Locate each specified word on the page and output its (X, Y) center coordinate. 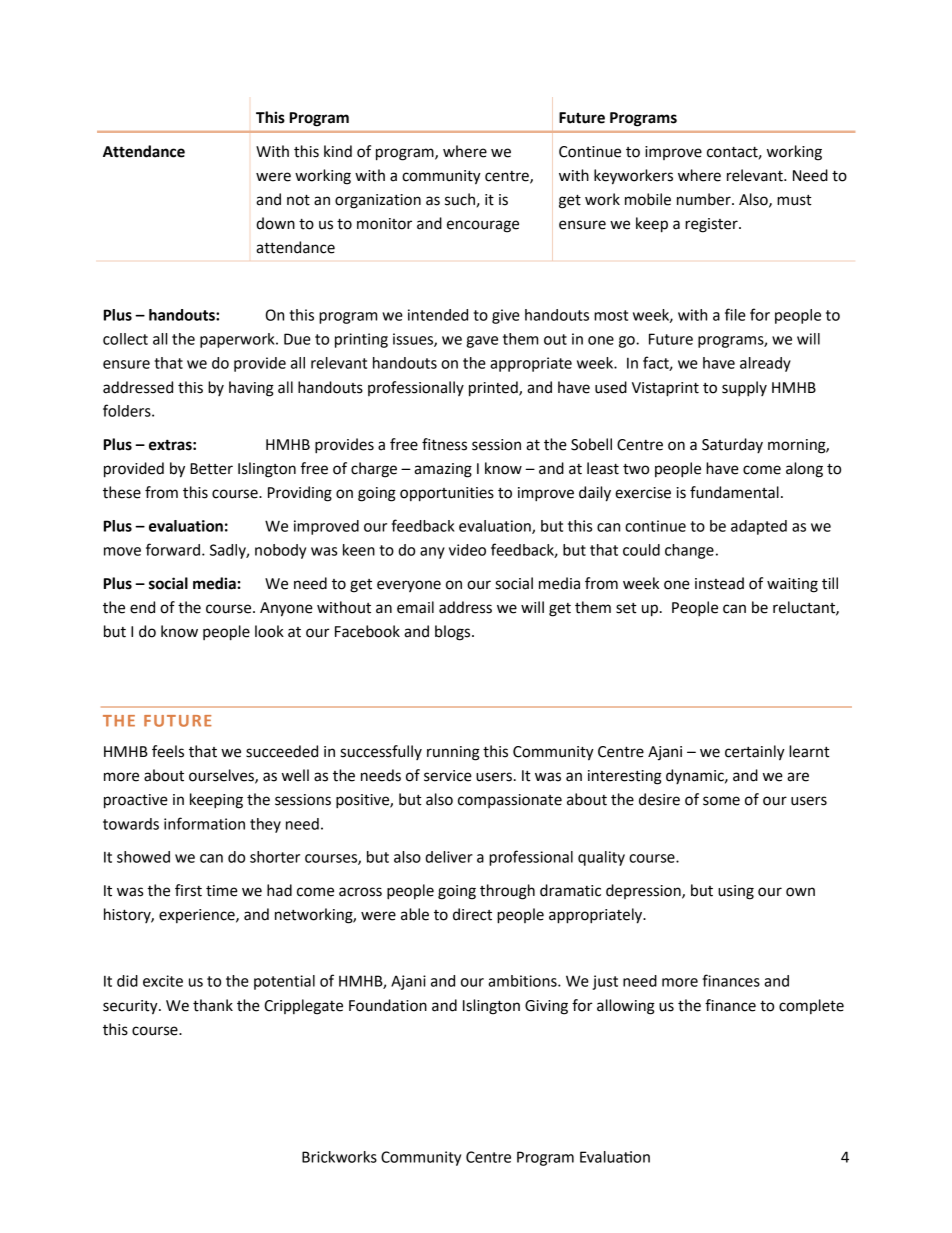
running (453, 753)
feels (168, 751)
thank (213, 1005)
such (460, 199)
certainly (755, 753)
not (298, 200)
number (705, 199)
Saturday (732, 445)
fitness (444, 444)
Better (211, 469)
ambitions (523, 981)
